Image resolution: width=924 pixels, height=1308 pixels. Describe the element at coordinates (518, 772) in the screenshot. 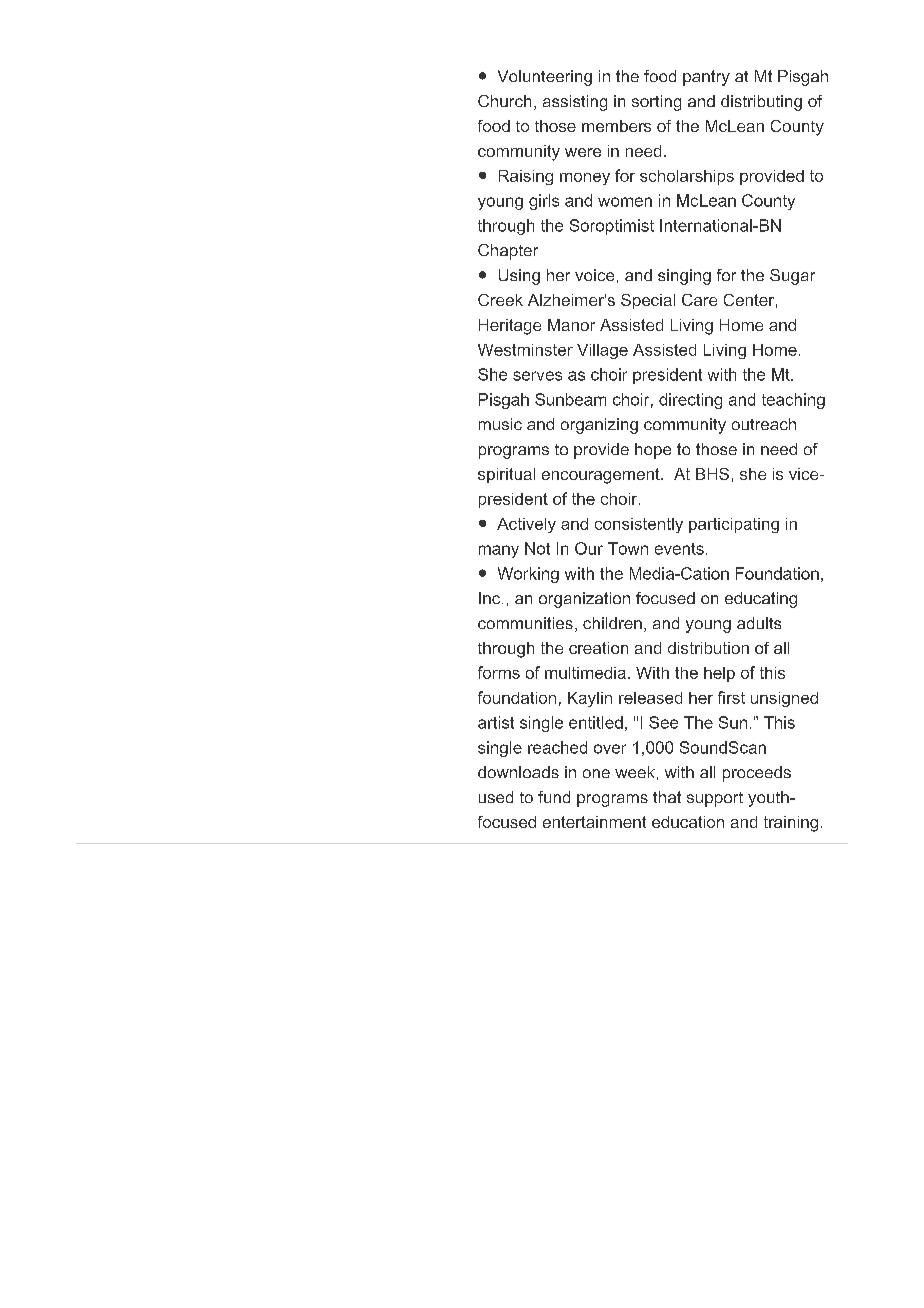

I see `downloads` at that location.
